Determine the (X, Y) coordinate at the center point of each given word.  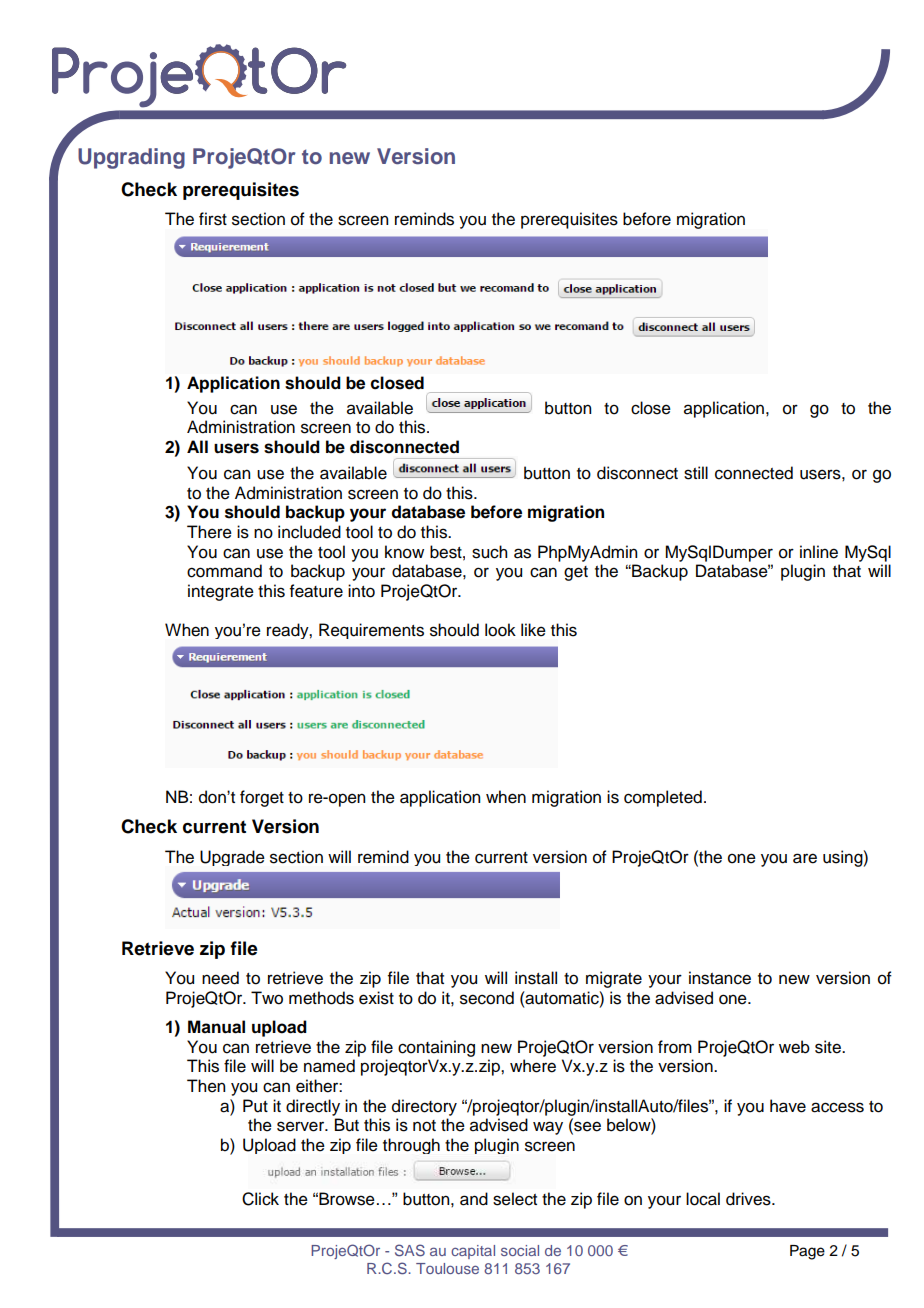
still (696, 473)
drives (749, 1199)
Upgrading (131, 158)
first (213, 219)
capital (473, 1252)
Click (260, 1199)
